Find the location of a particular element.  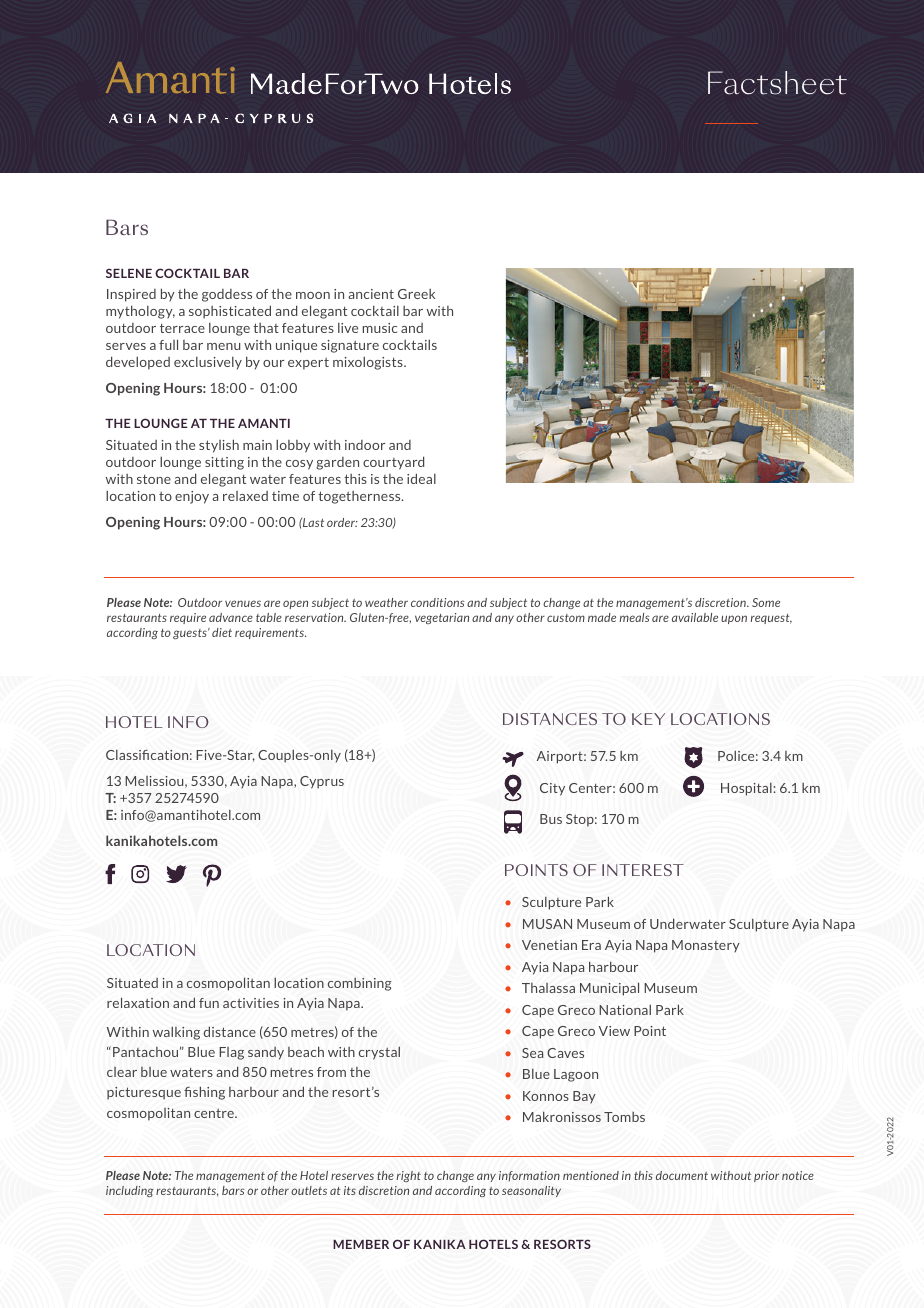

including is located at coordinates (130, 1191).
